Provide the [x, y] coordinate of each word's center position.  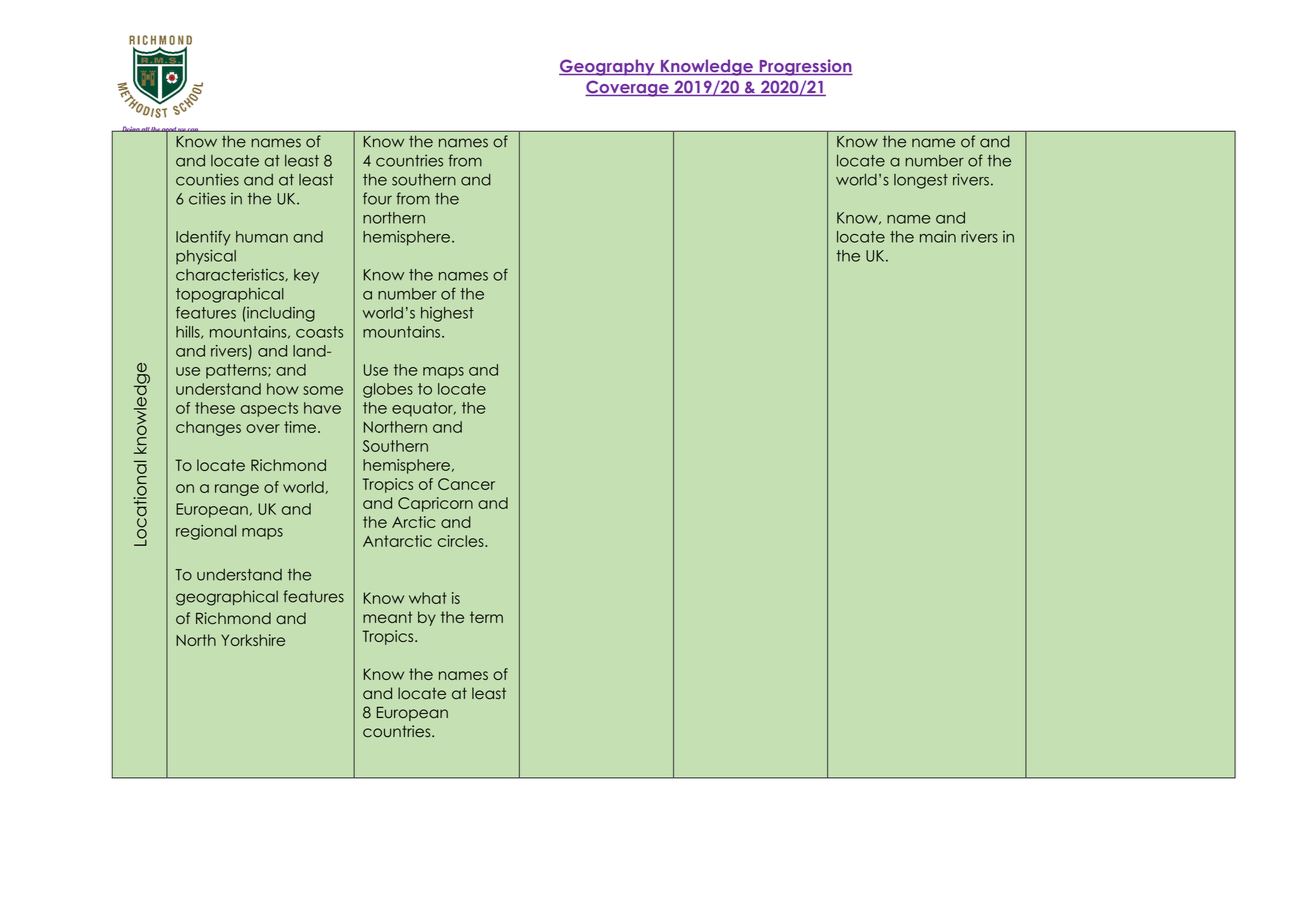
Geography [608, 67]
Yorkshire [253, 640]
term [486, 617]
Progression [805, 67]
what [428, 598]
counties [207, 179]
